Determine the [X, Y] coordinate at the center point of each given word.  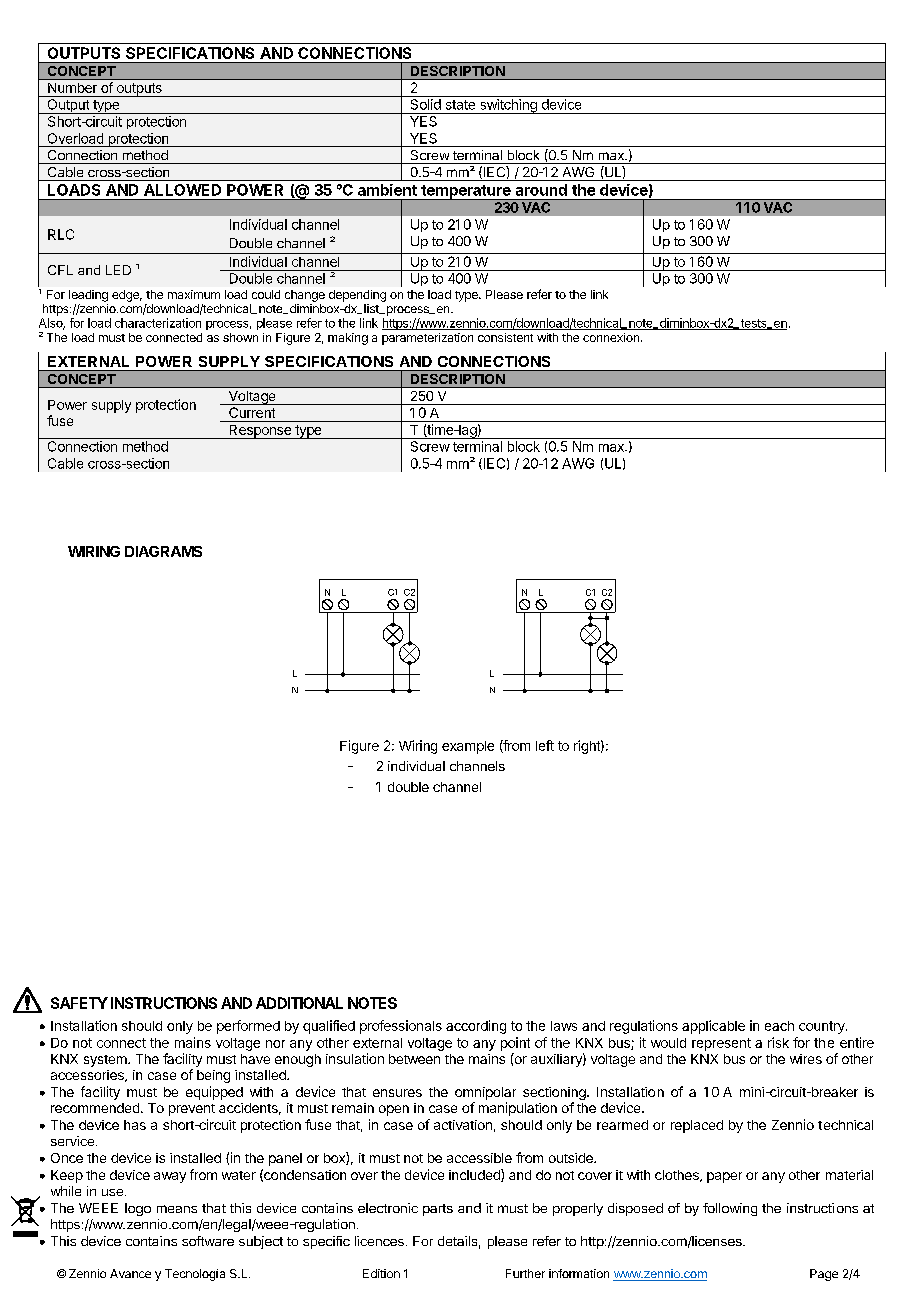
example [468, 747]
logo [138, 1209]
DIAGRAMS [163, 551]
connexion [611, 337]
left [545, 745]
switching [508, 106]
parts [438, 1210]
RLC [61, 234]
